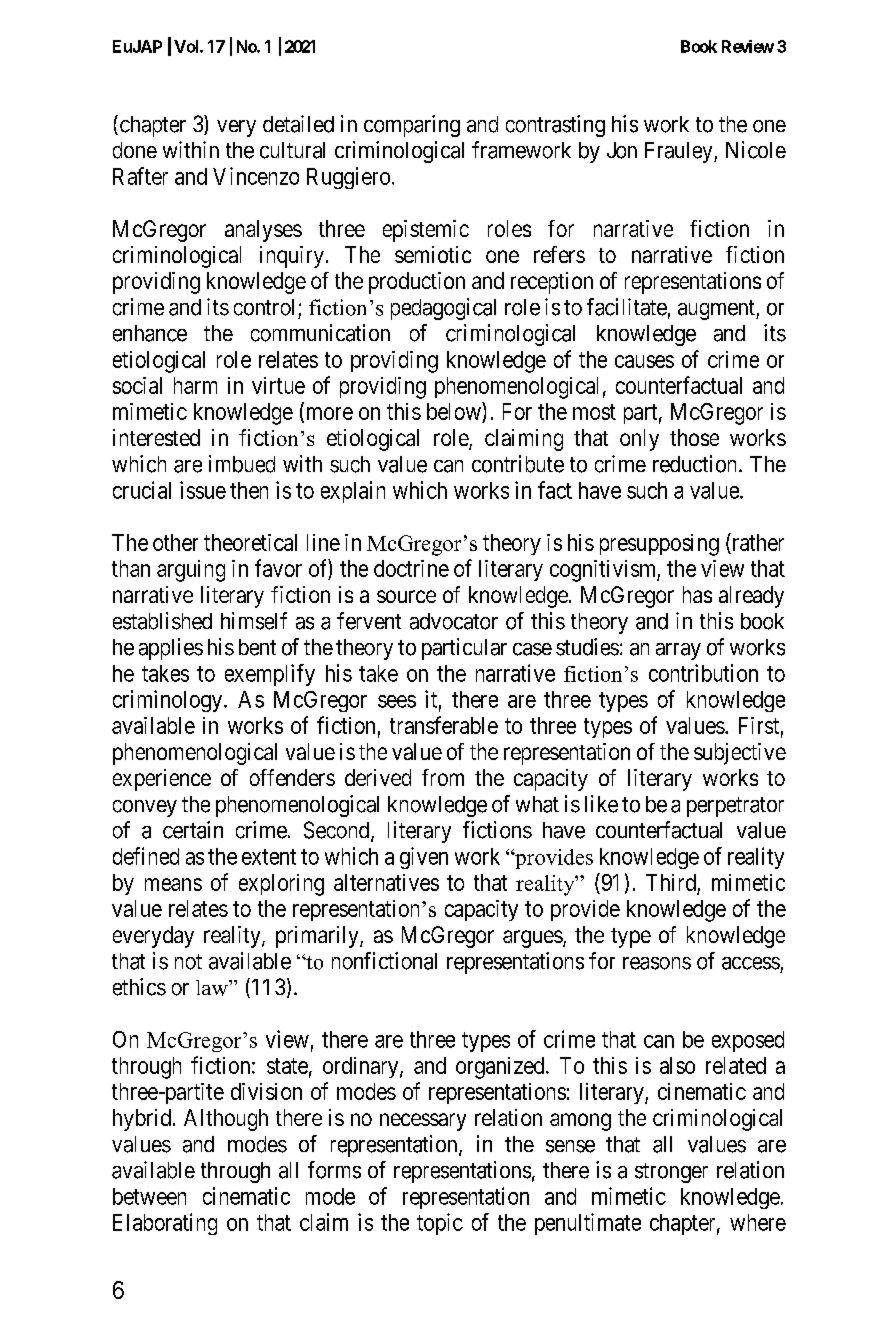  What do you see at coordinates (622, 150) in the image?
I see `Jon` at bounding box center [622, 150].
